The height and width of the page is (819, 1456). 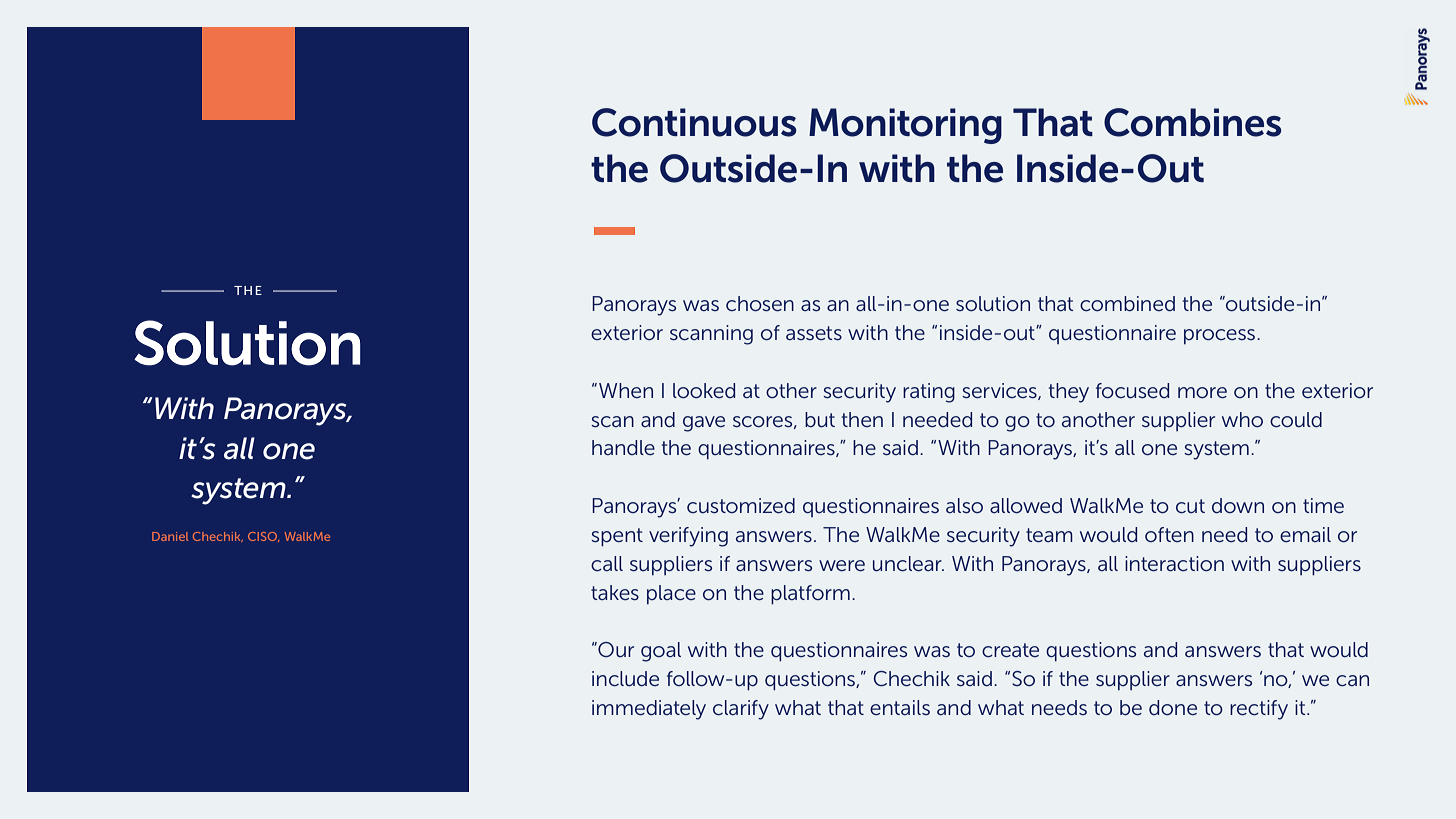 I want to click on done, so click(x=1173, y=707).
